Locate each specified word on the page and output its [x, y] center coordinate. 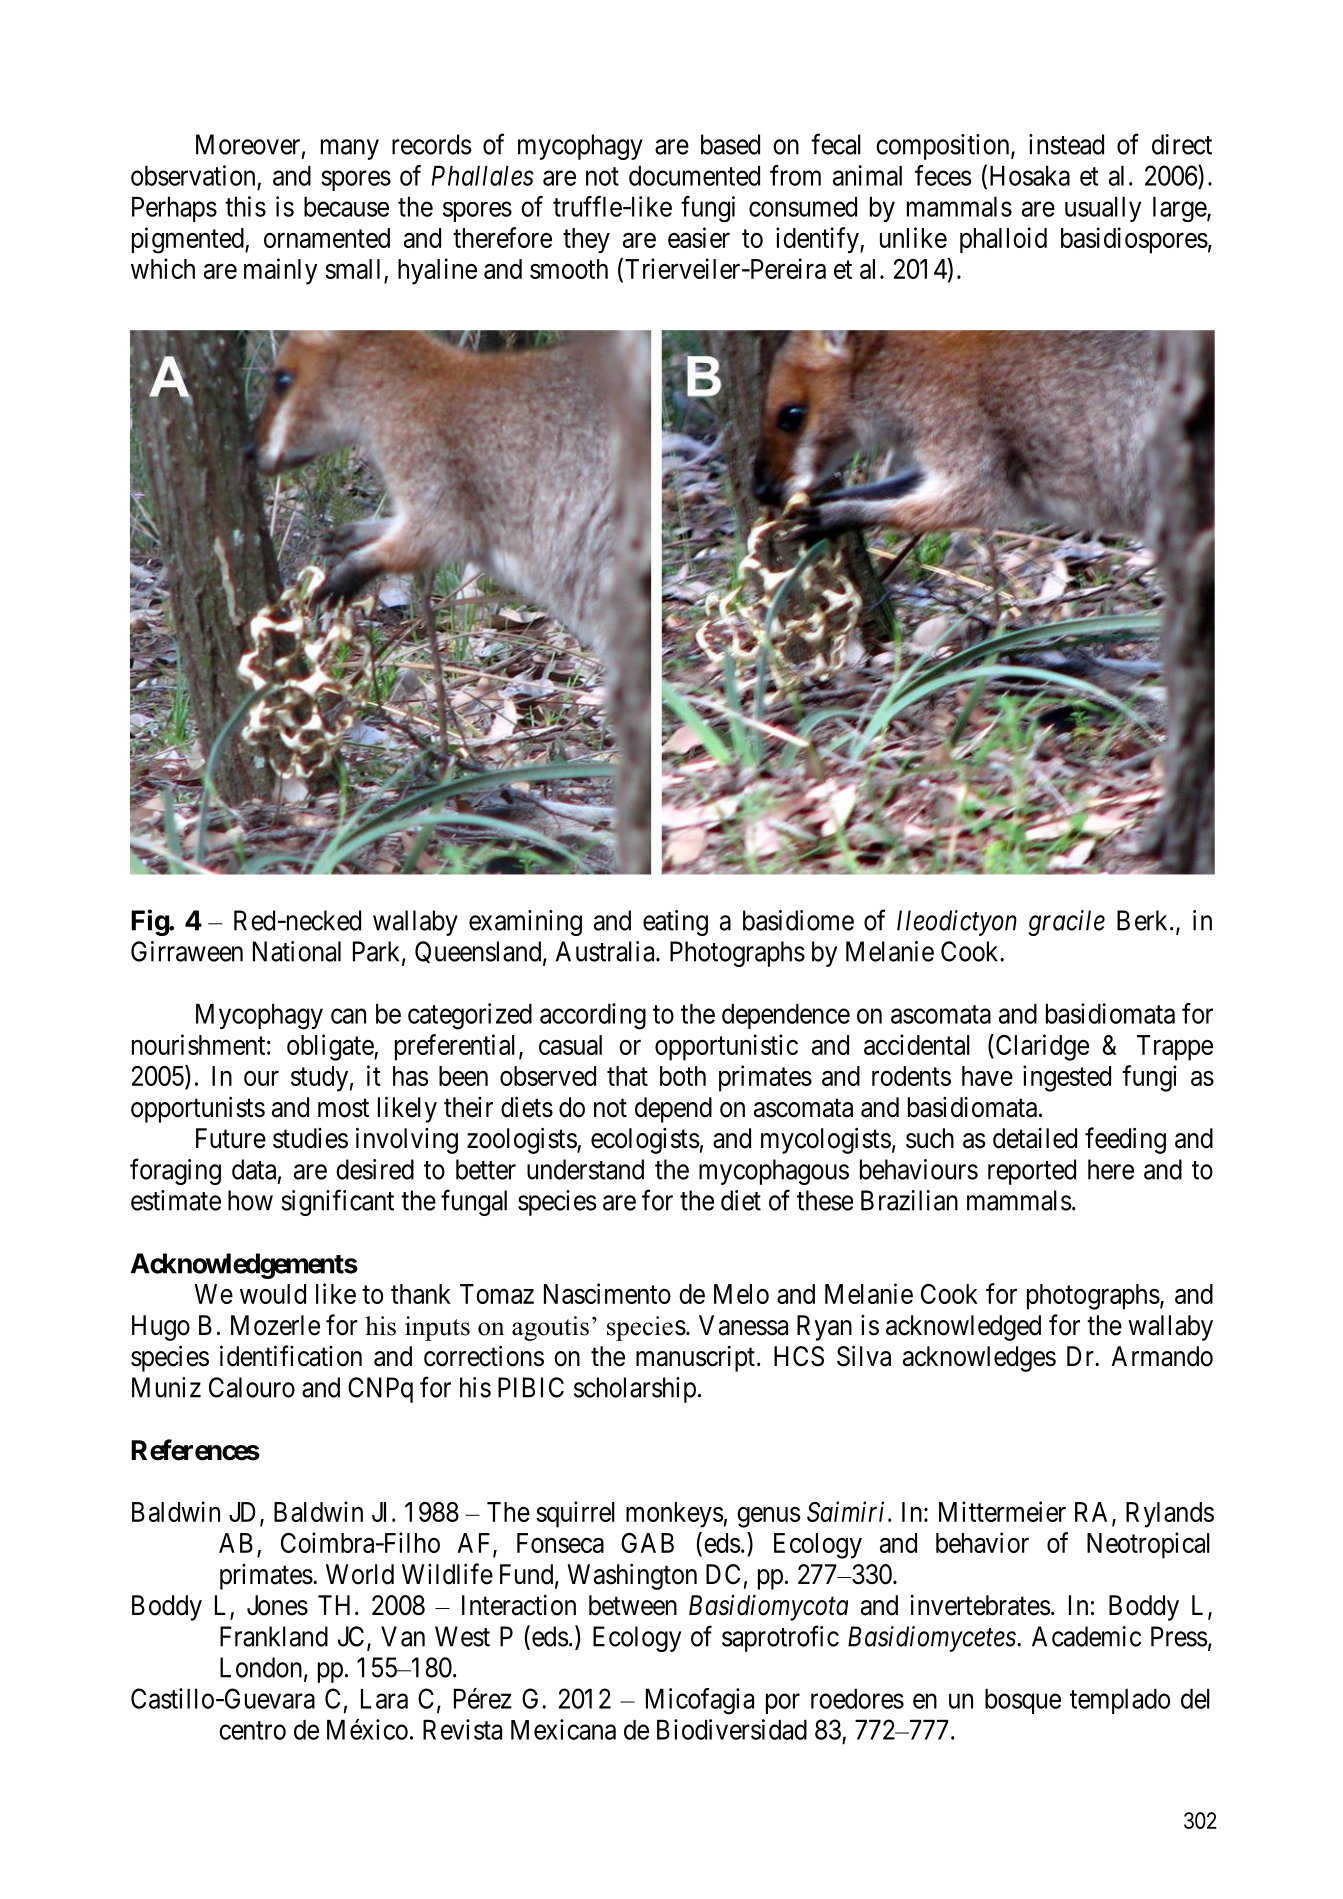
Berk [1144, 920]
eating [675, 923]
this [245, 206]
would [273, 1294]
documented [694, 176]
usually [1103, 209]
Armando [1162, 1356]
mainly [281, 271]
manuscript [695, 1359]
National [297, 951]
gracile [1066, 923]
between [633, 1605]
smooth [569, 269]
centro [252, 1730]
